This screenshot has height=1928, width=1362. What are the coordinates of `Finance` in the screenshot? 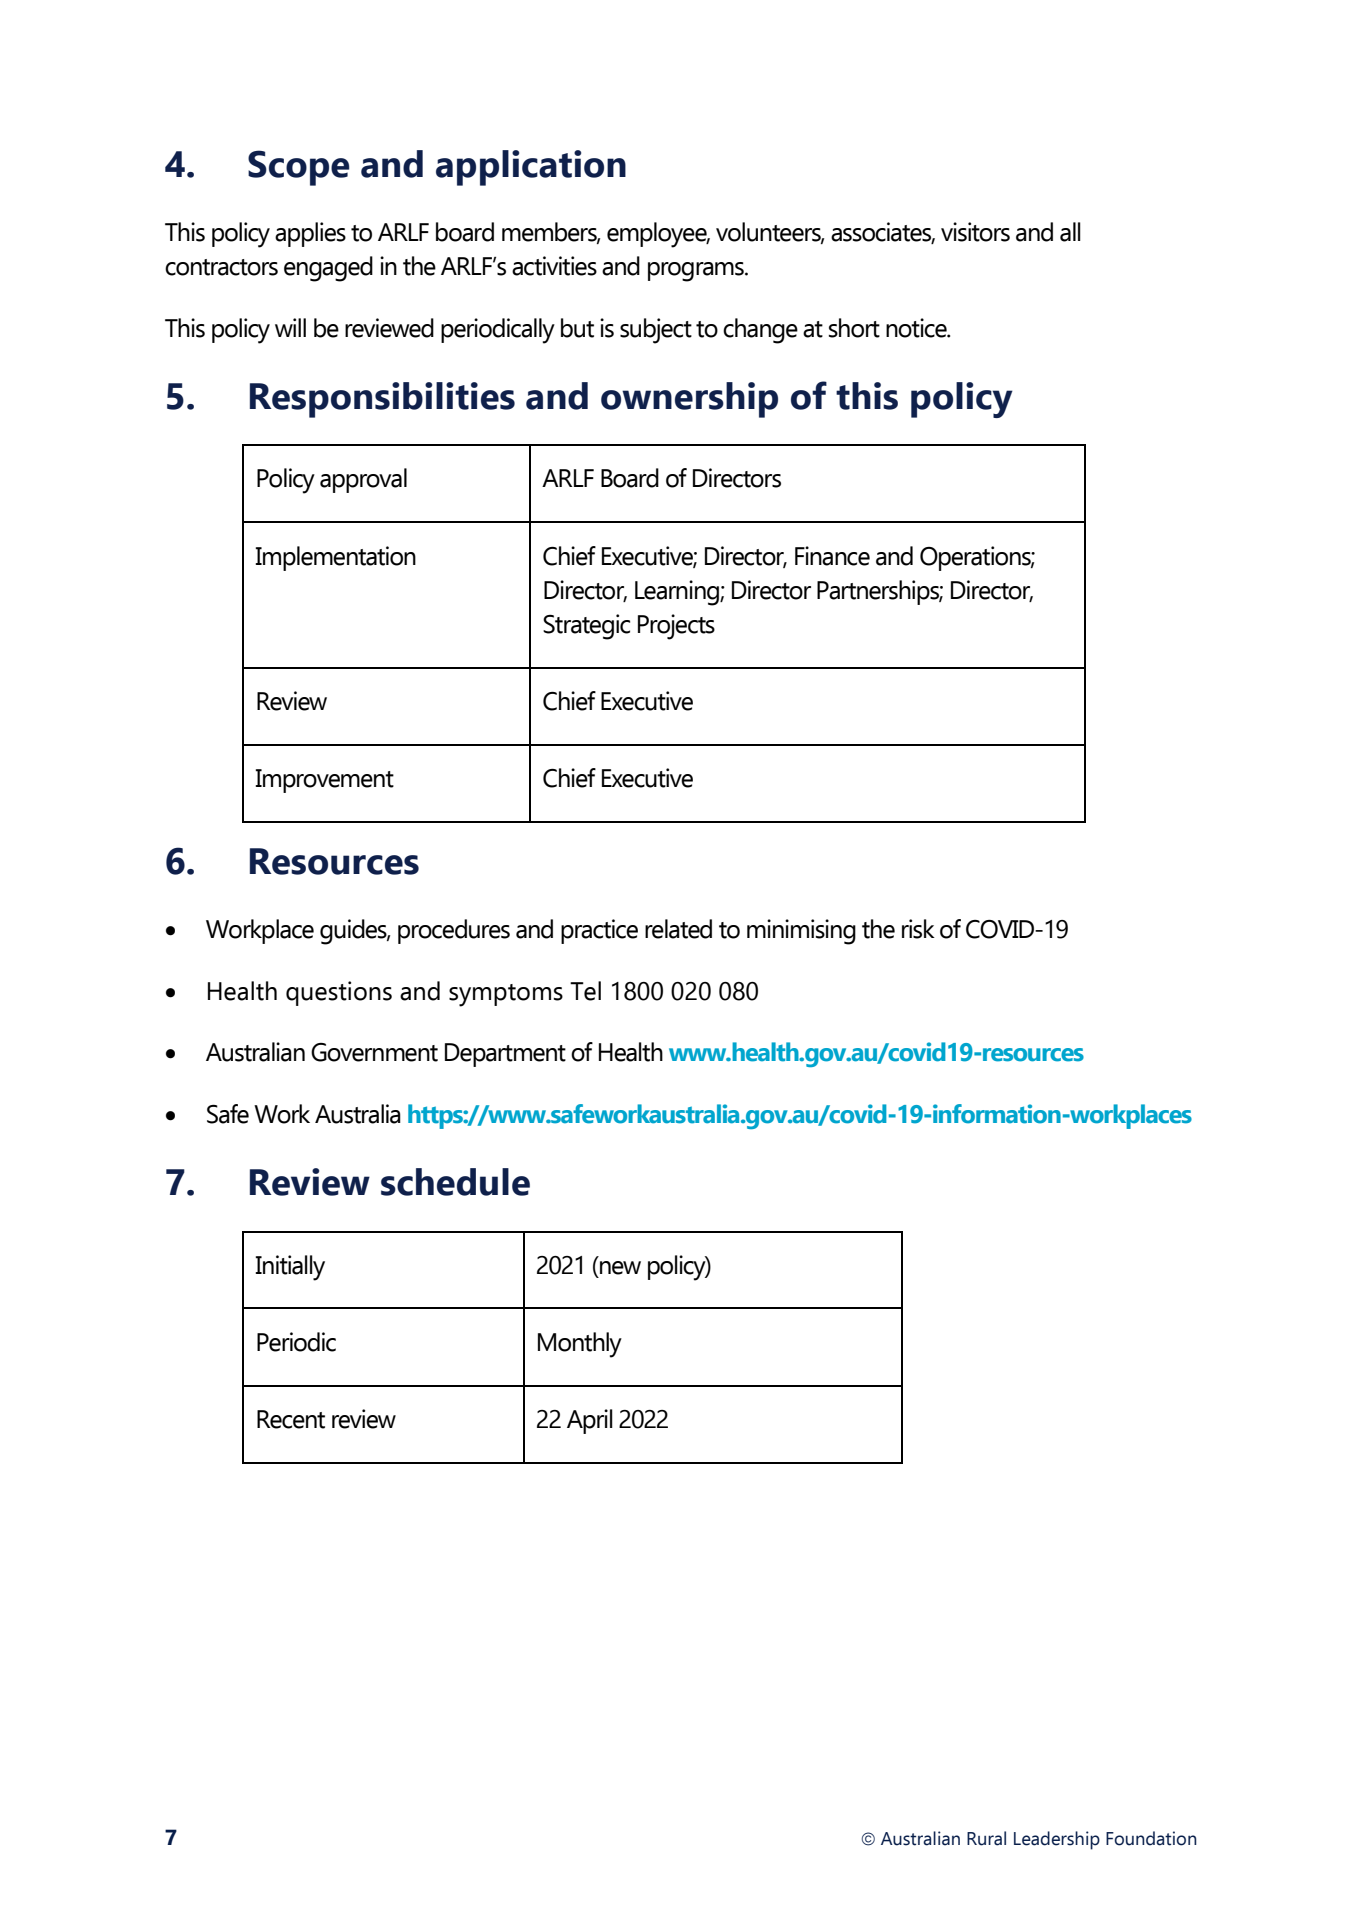 It's located at (832, 556).
